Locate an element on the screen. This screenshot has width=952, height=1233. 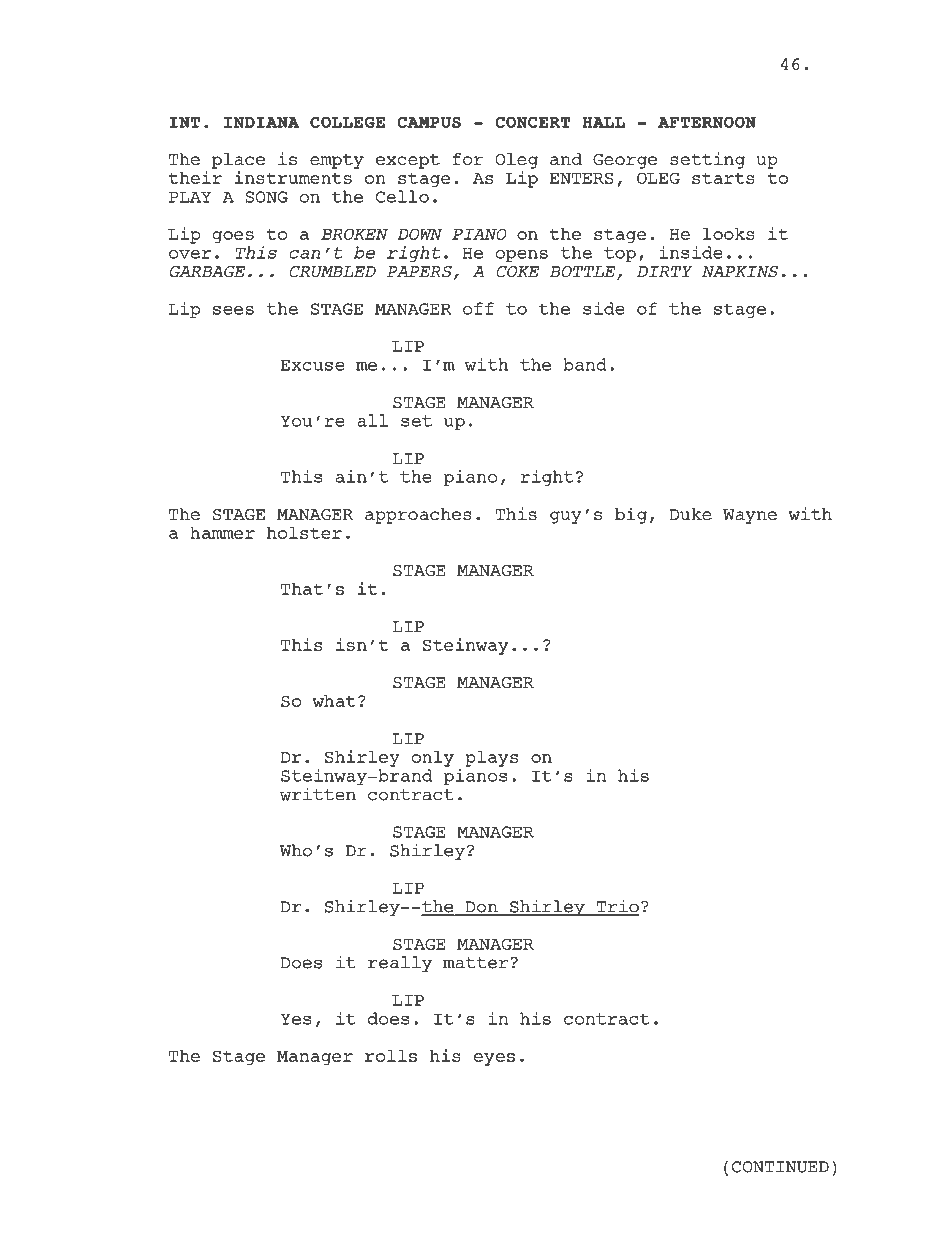
place is located at coordinates (238, 161).
